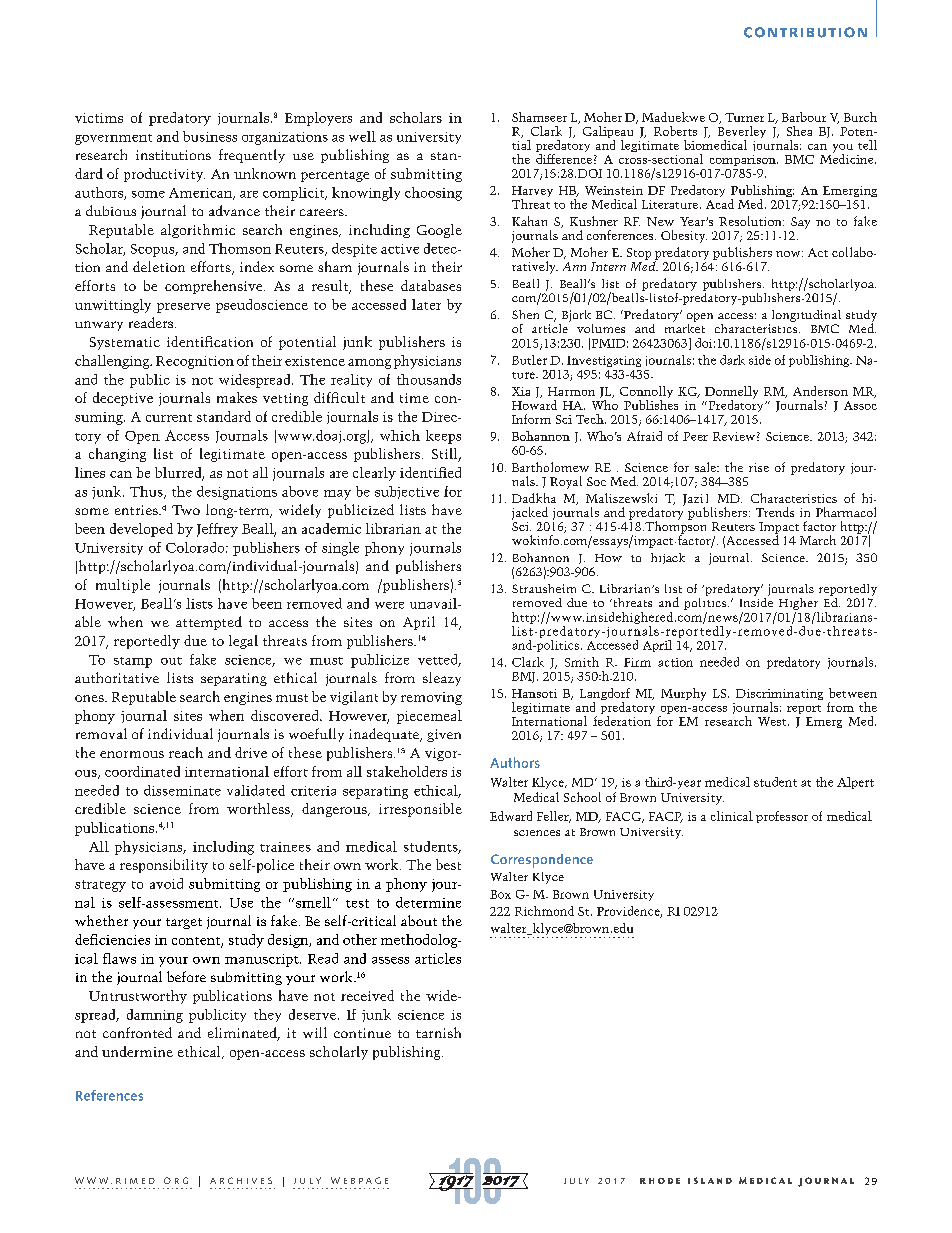 The image size is (952, 1233). Describe the element at coordinates (818, 540) in the screenshot. I see `March` at that location.
